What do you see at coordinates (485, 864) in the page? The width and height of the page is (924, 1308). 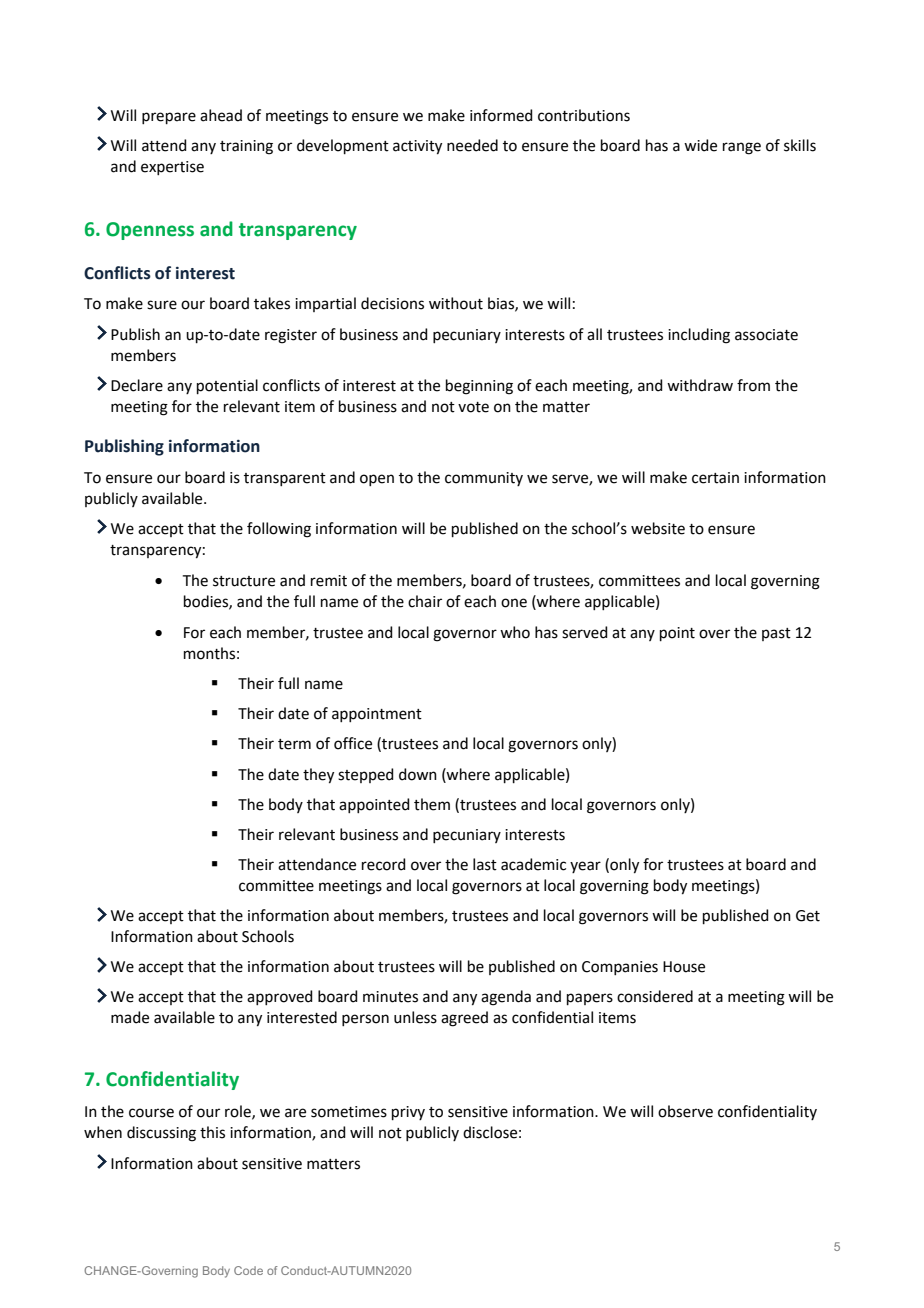 I see `last` at bounding box center [485, 864].
